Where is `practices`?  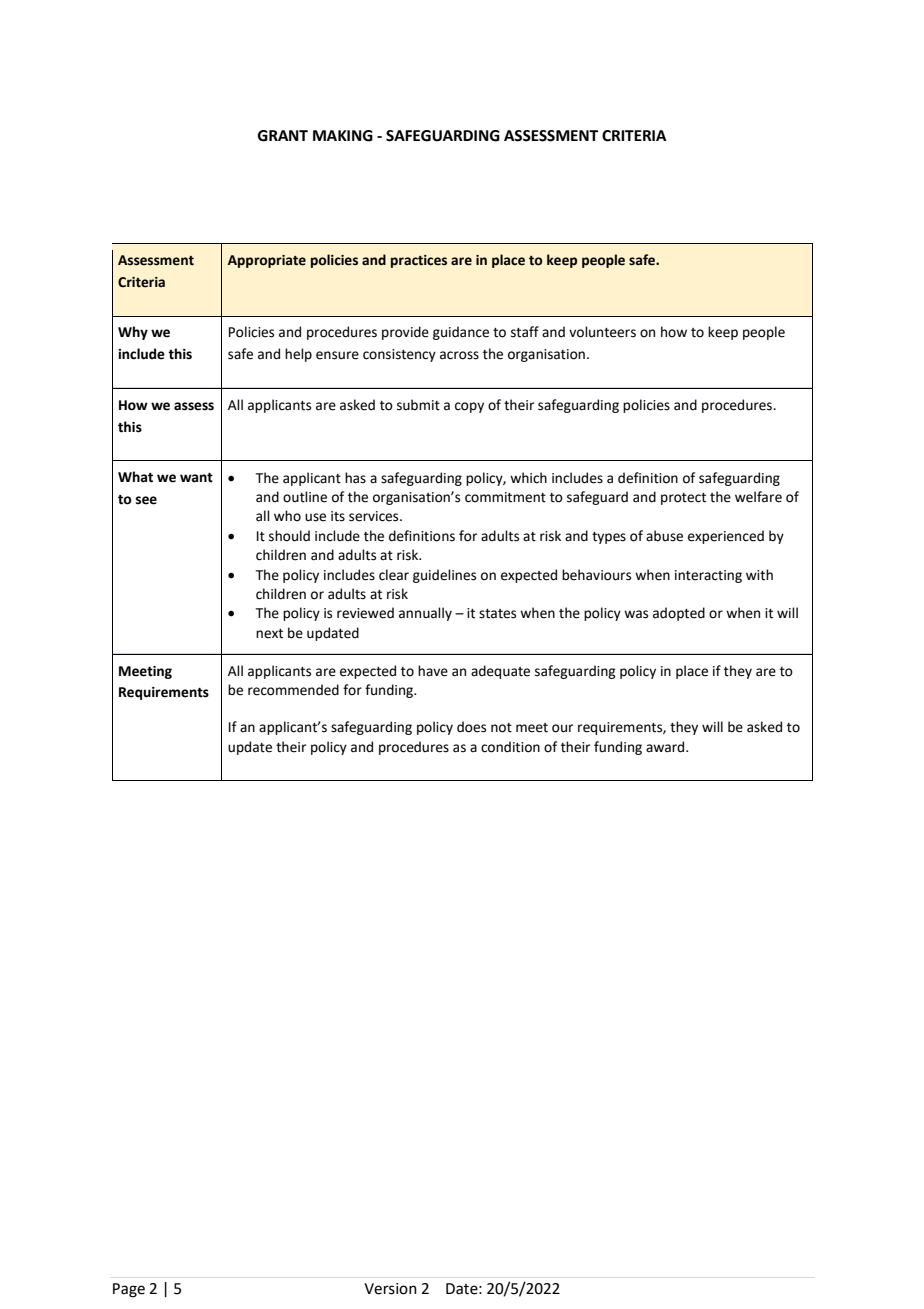
practices is located at coordinates (419, 261).
